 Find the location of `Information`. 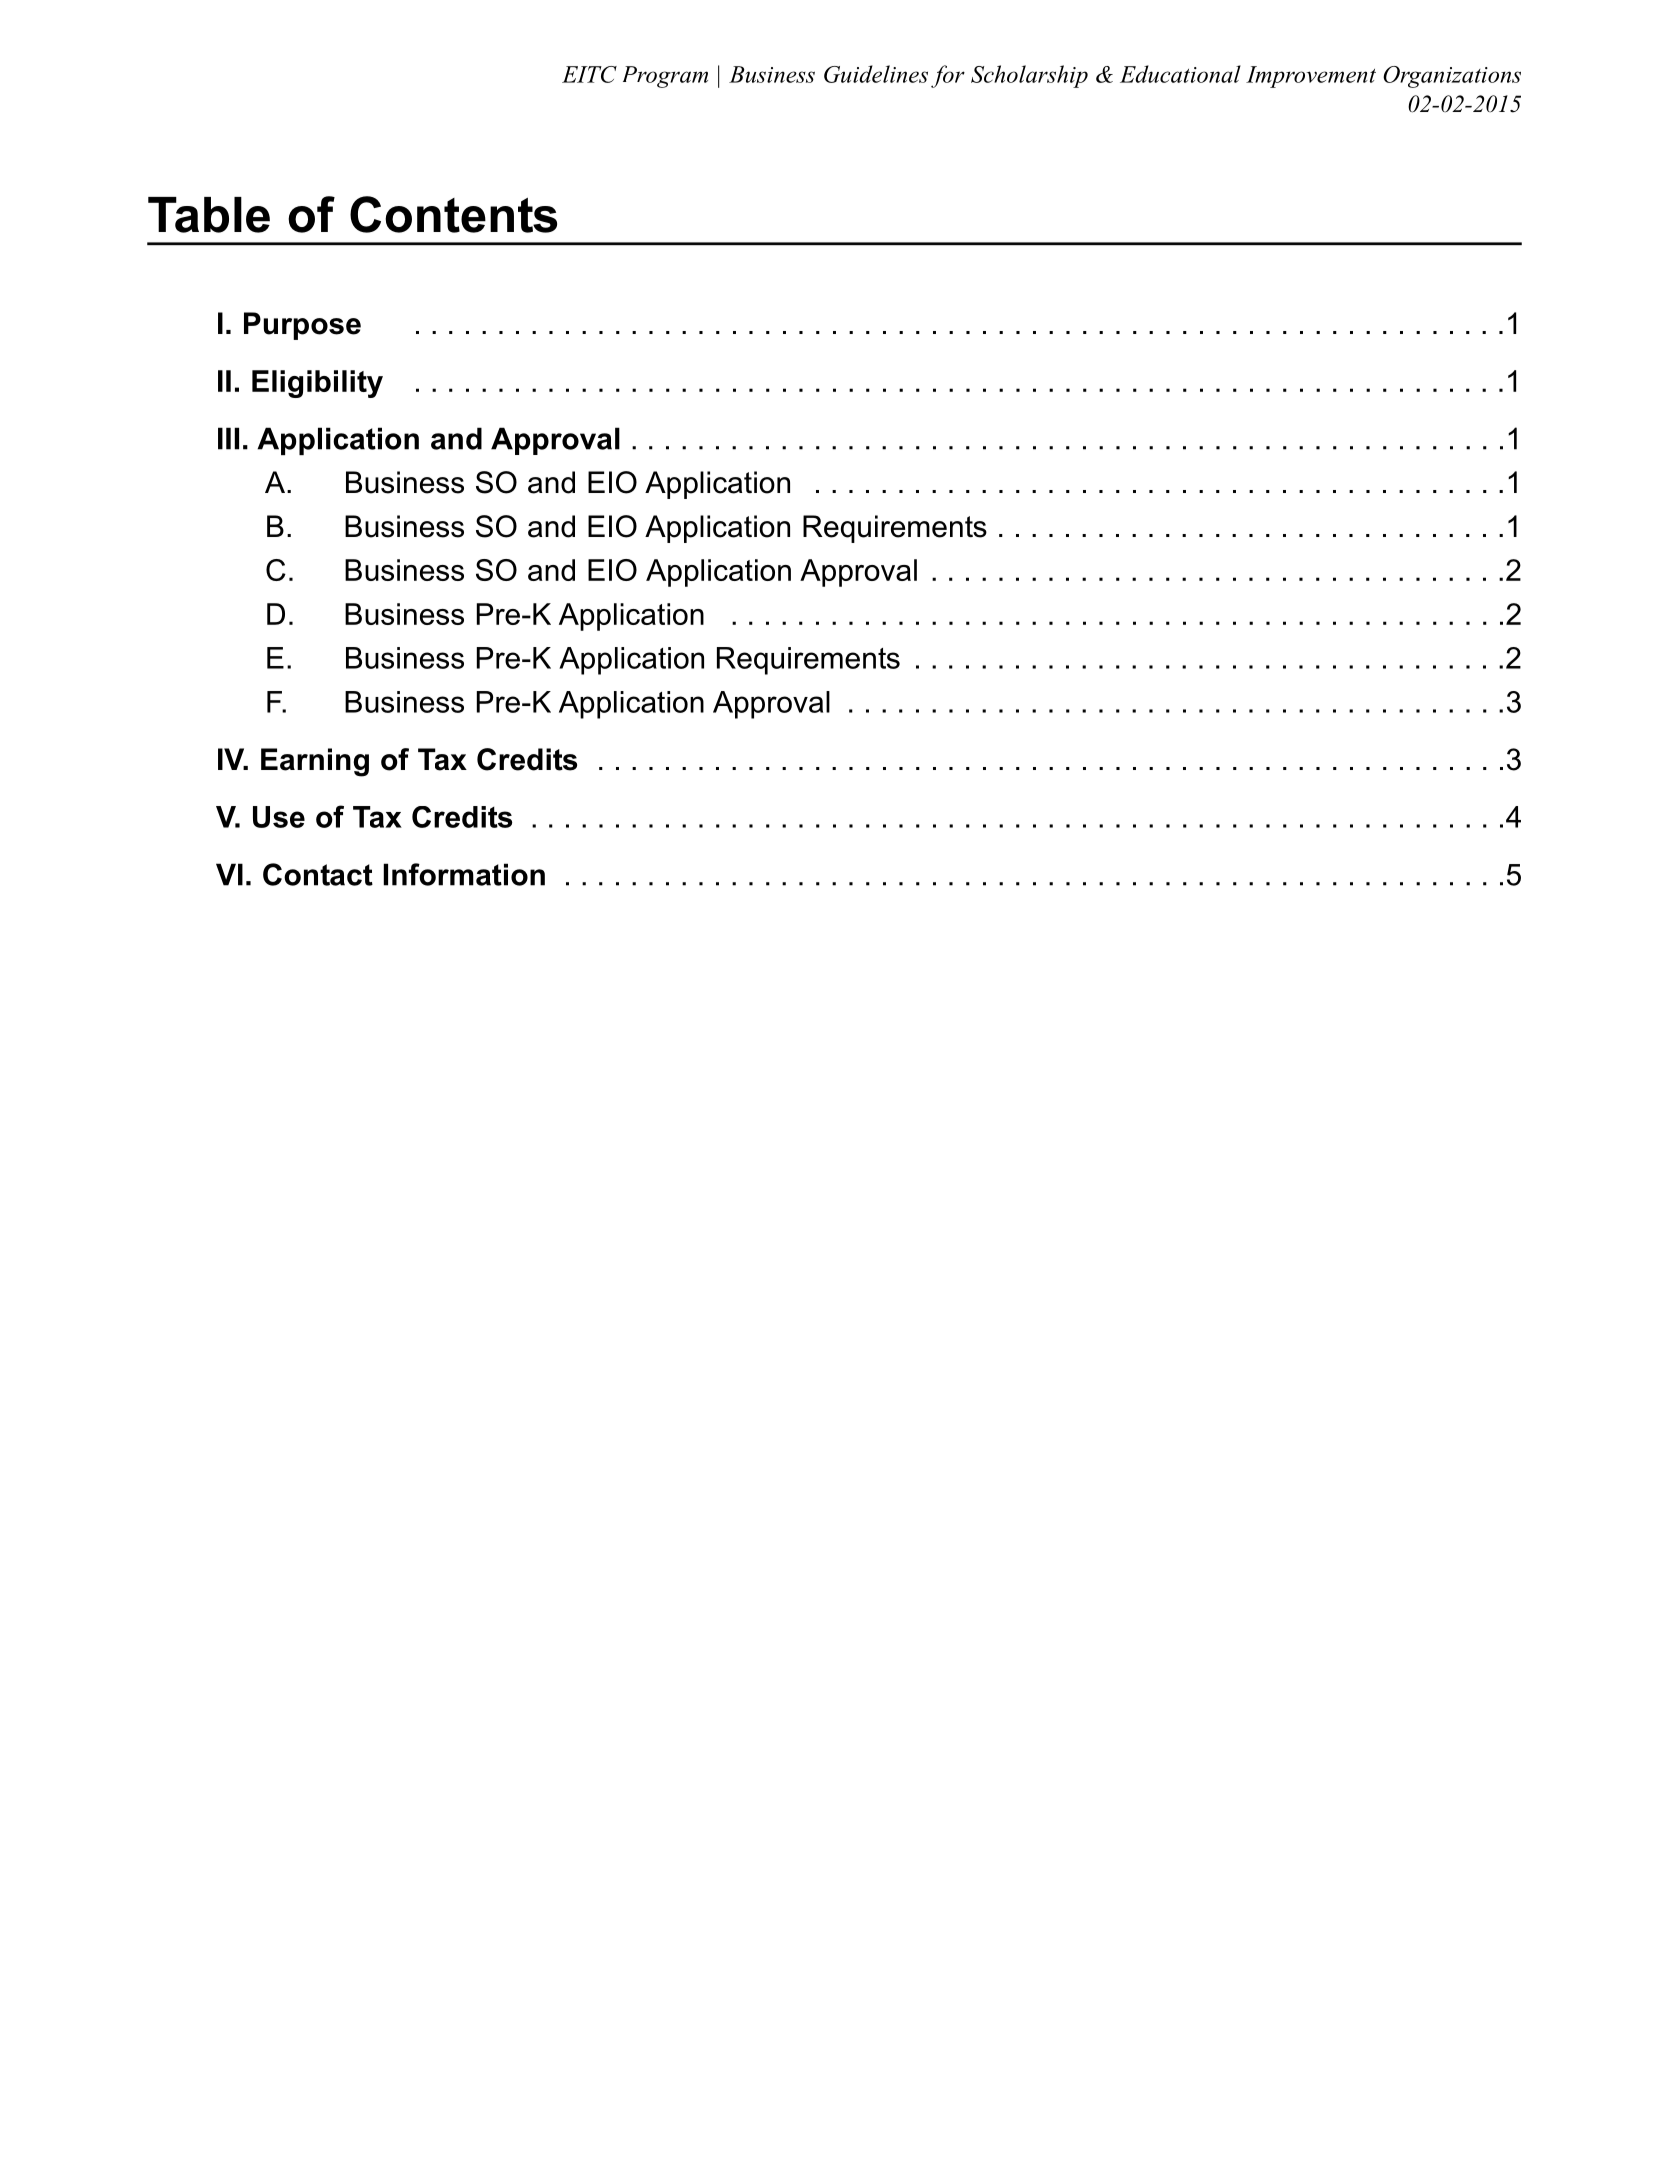

Information is located at coordinates (464, 874).
